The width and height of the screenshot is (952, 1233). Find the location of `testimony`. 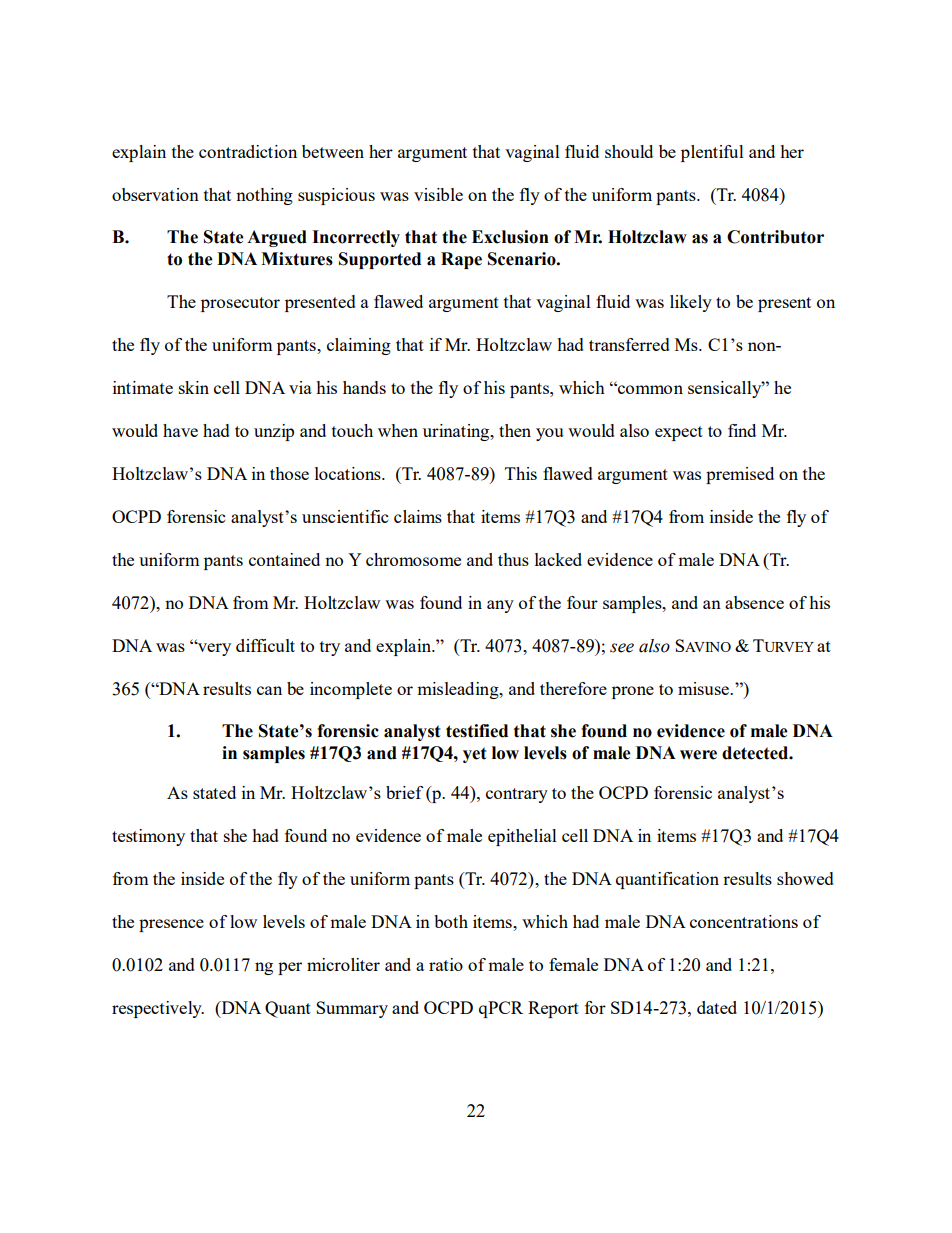

testimony is located at coordinates (148, 837).
